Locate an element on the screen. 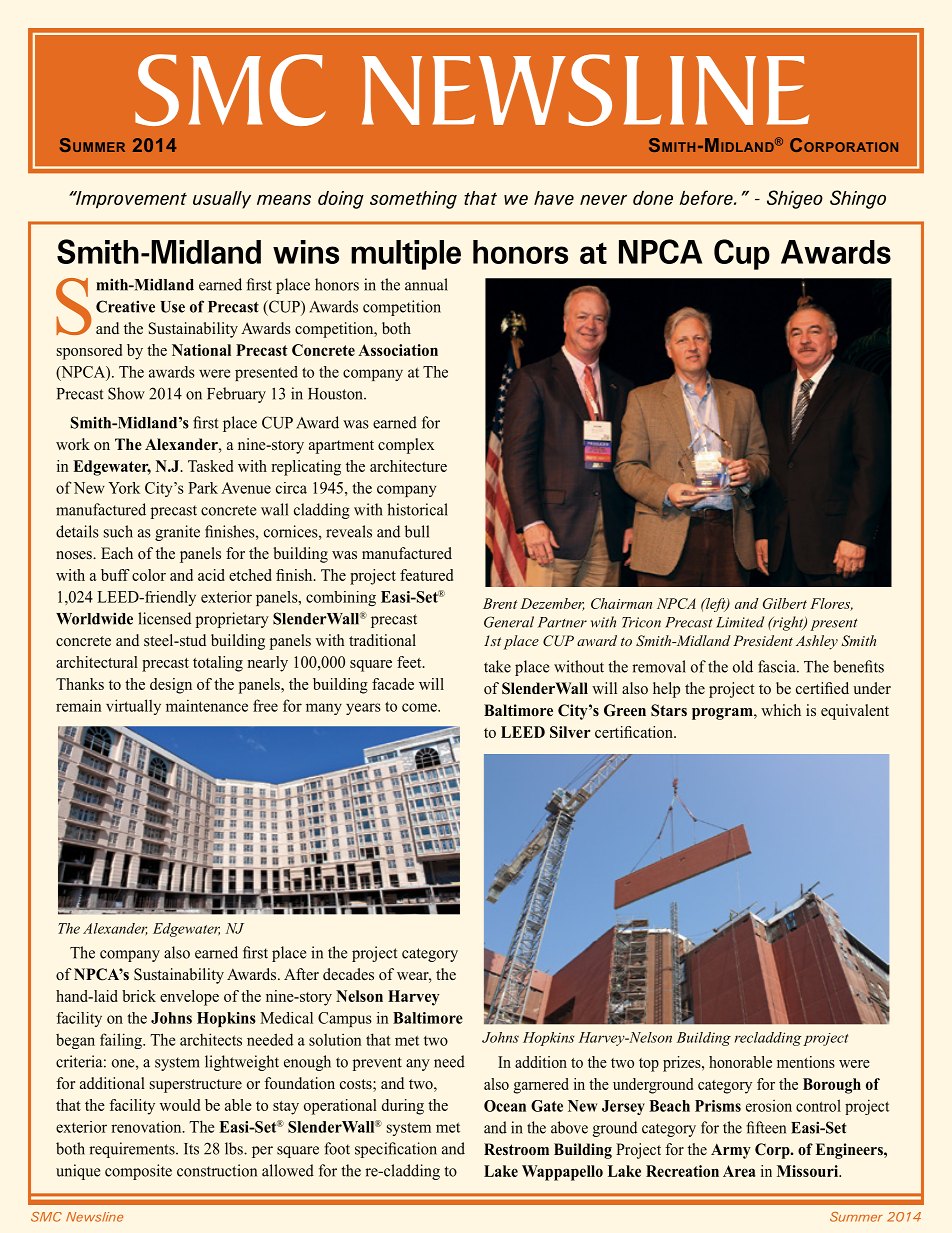 The height and width of the screenshot is (1233, 952). something is located at coordinates (413, 200).
